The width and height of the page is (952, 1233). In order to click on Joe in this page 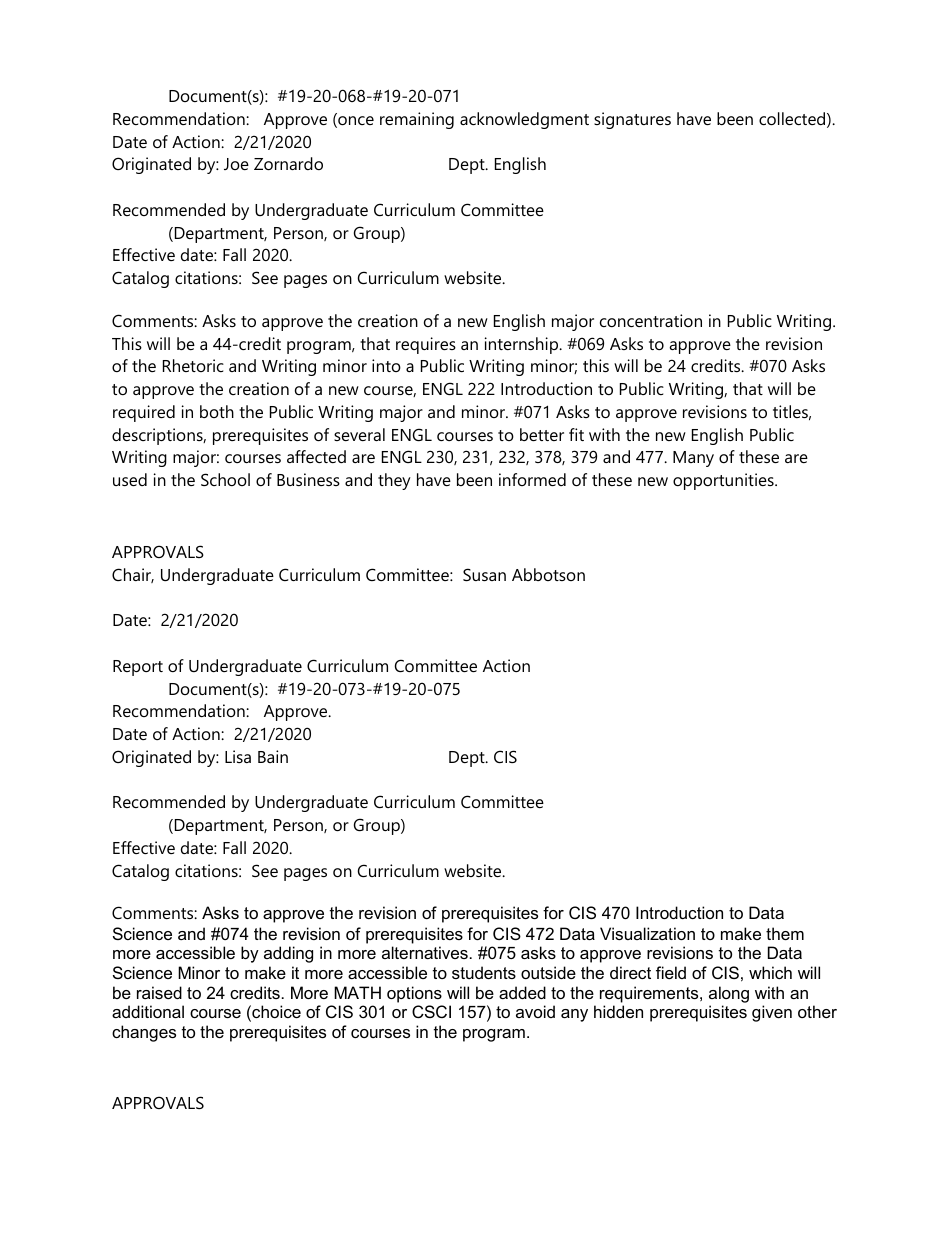, I will do `click(236, 164)`.
